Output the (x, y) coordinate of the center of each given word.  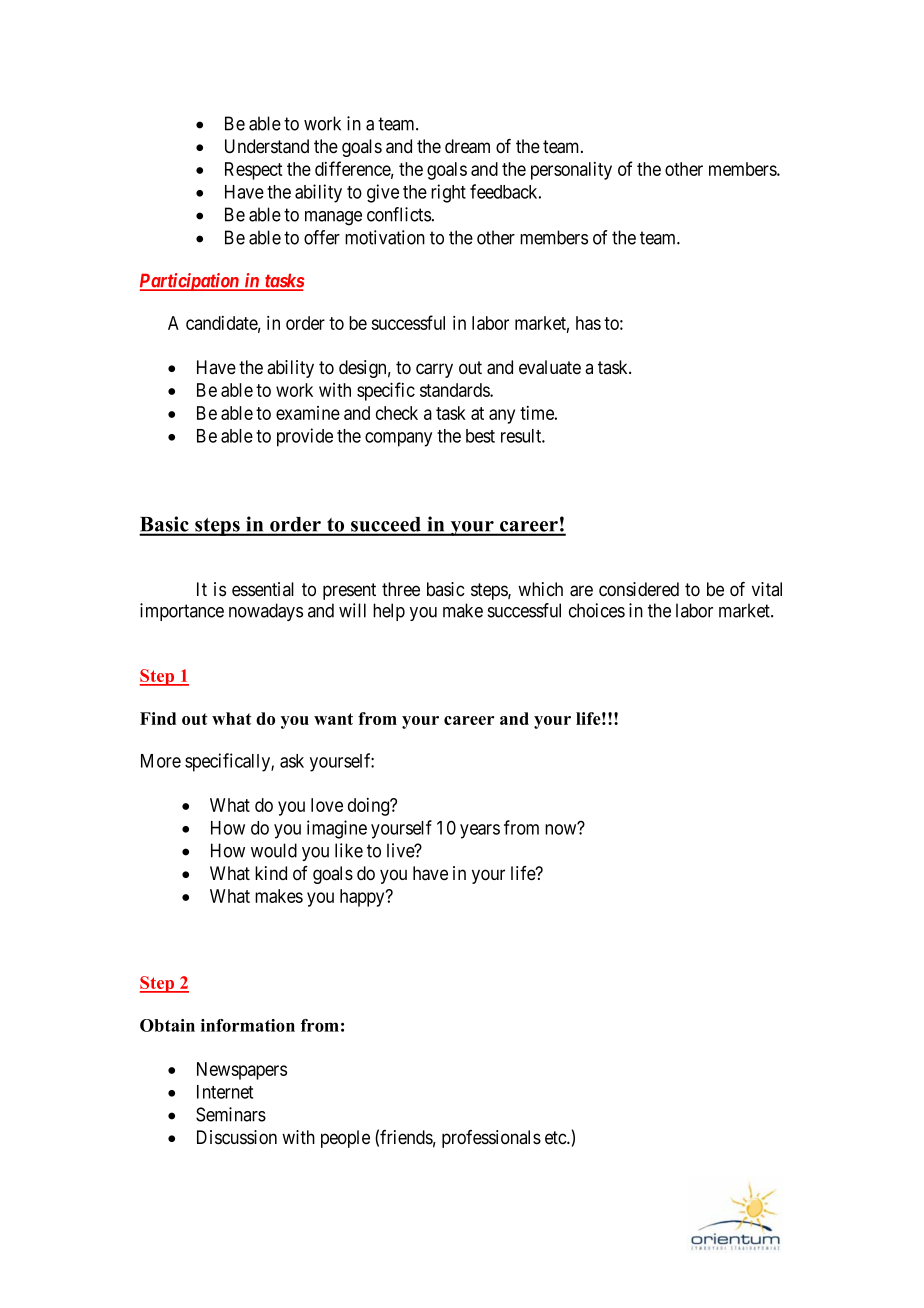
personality (571, 171)
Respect (254, 171)
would (274, 850)
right (448, 193)
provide (305, 437)
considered (639, 589)
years (480, 831)
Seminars (231, 1114)
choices (597, 610)
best (480, 436)
